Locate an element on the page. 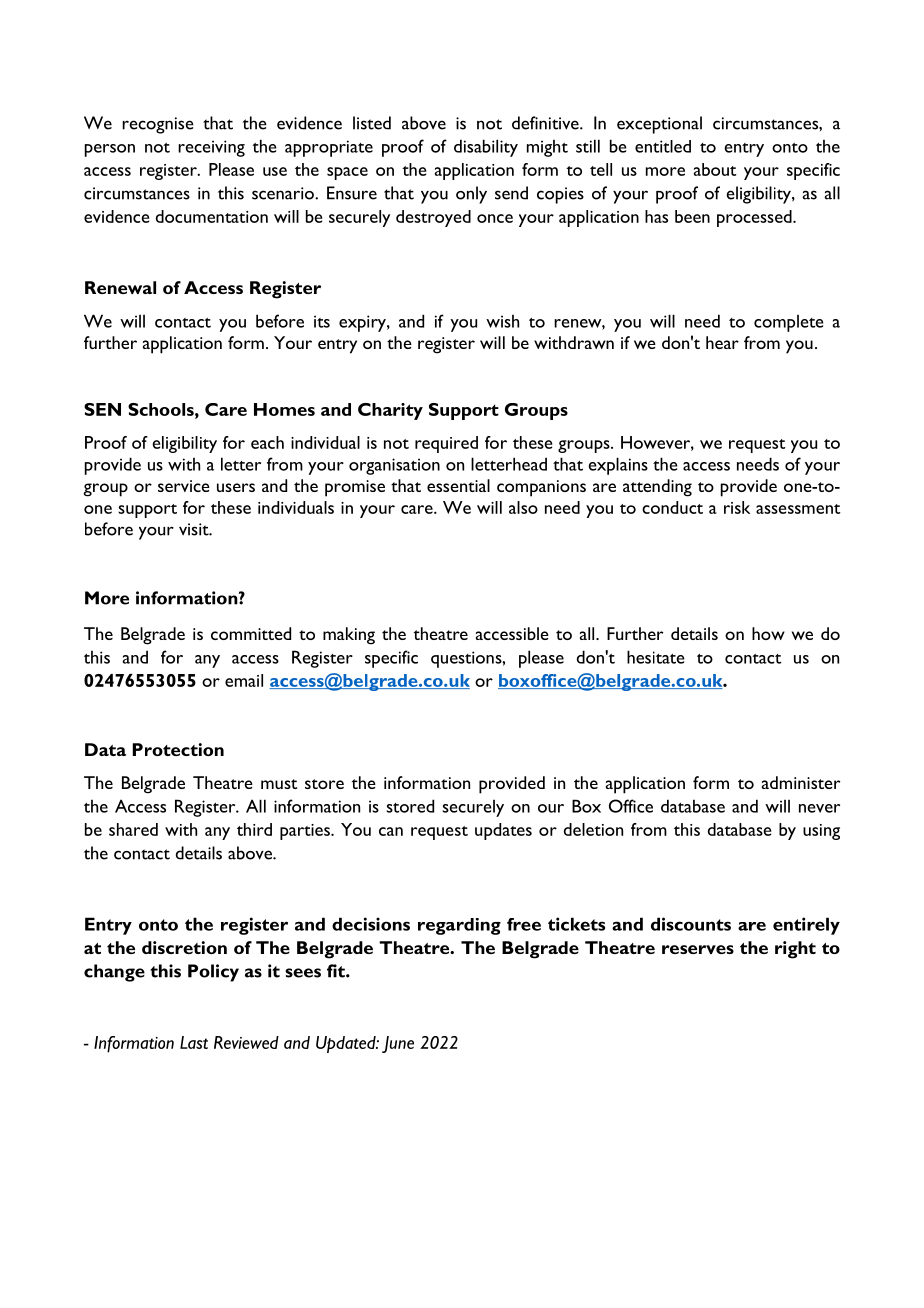  disability is located at coordinates (486, 148).
